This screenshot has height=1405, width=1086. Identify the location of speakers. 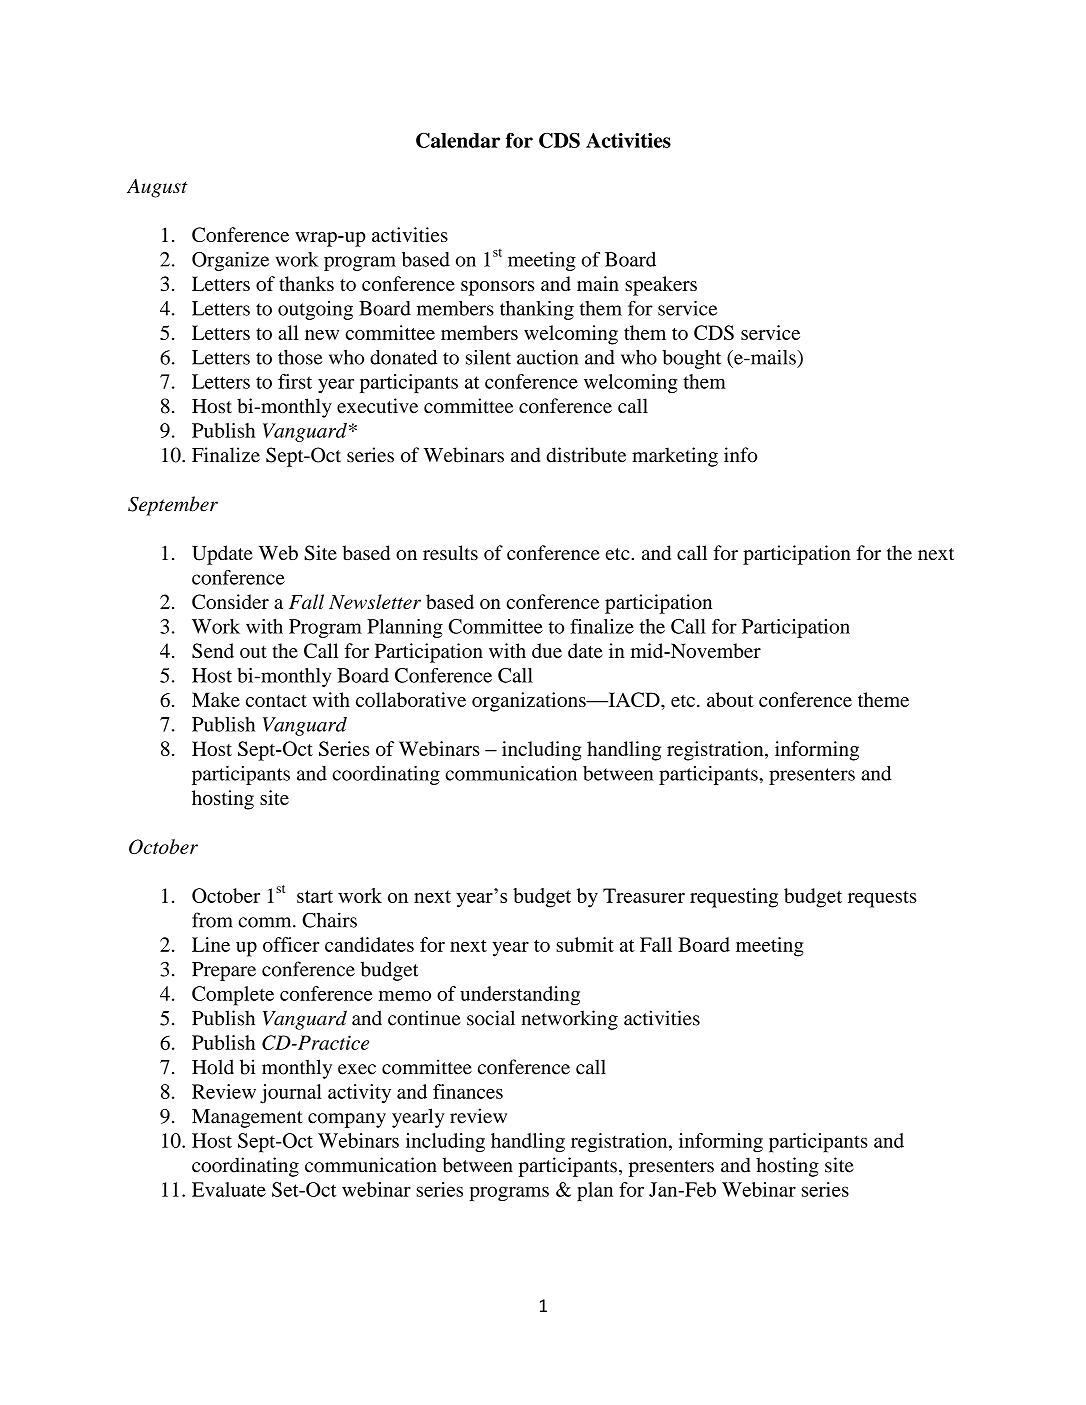
(661, 286).
